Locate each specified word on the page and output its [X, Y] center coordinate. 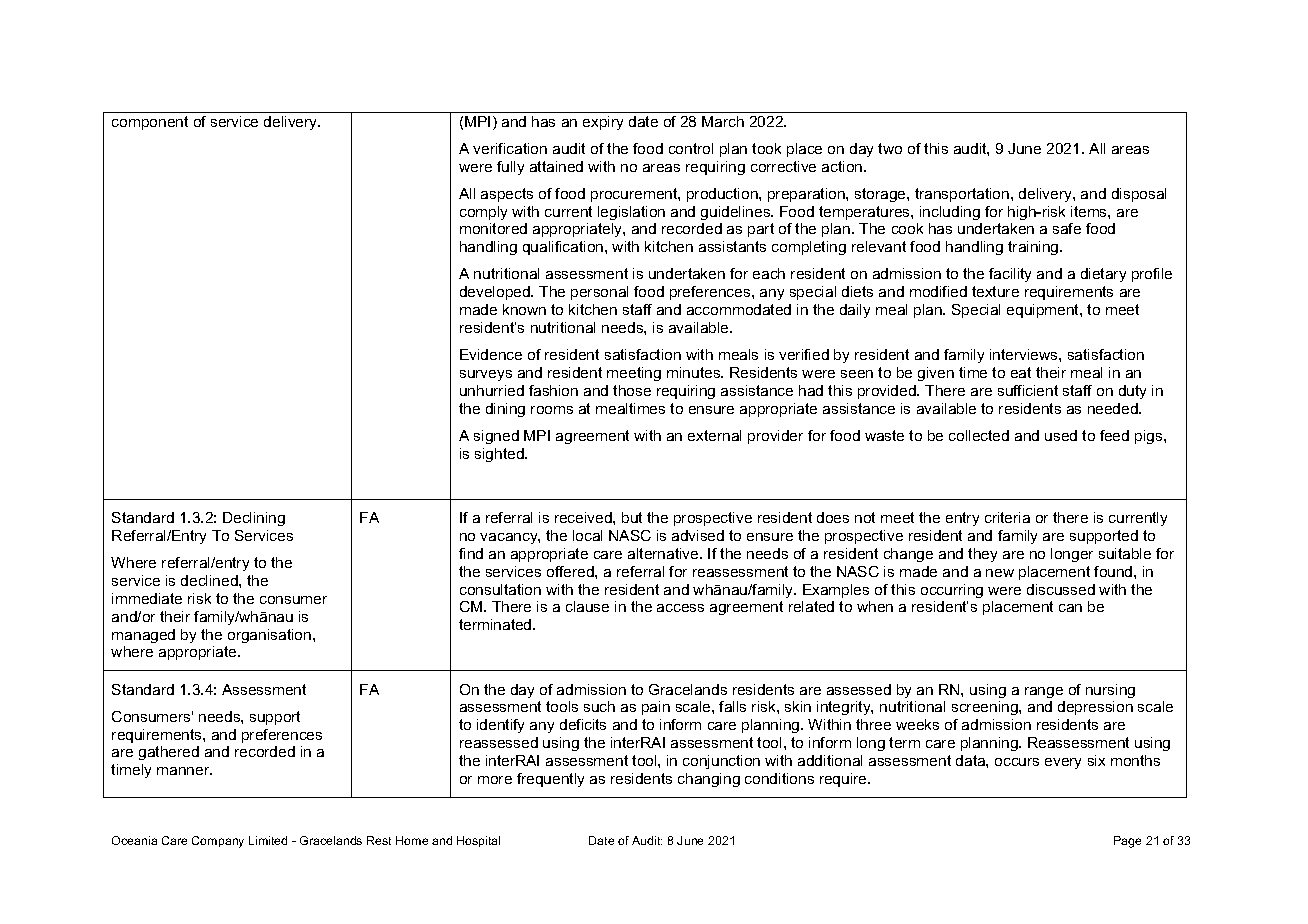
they [982, 555]
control [691, 148]
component [150, 123]
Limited [268, 840]
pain [656, 708]
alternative [664, 553]
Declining [254, 519]
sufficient [1028, 390]
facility [1010, 275]
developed [496, 293]
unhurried [492, 390]
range [1044, 692]
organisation [271, 636]
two [890, 148]
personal [599, 293]
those [632, 390]
